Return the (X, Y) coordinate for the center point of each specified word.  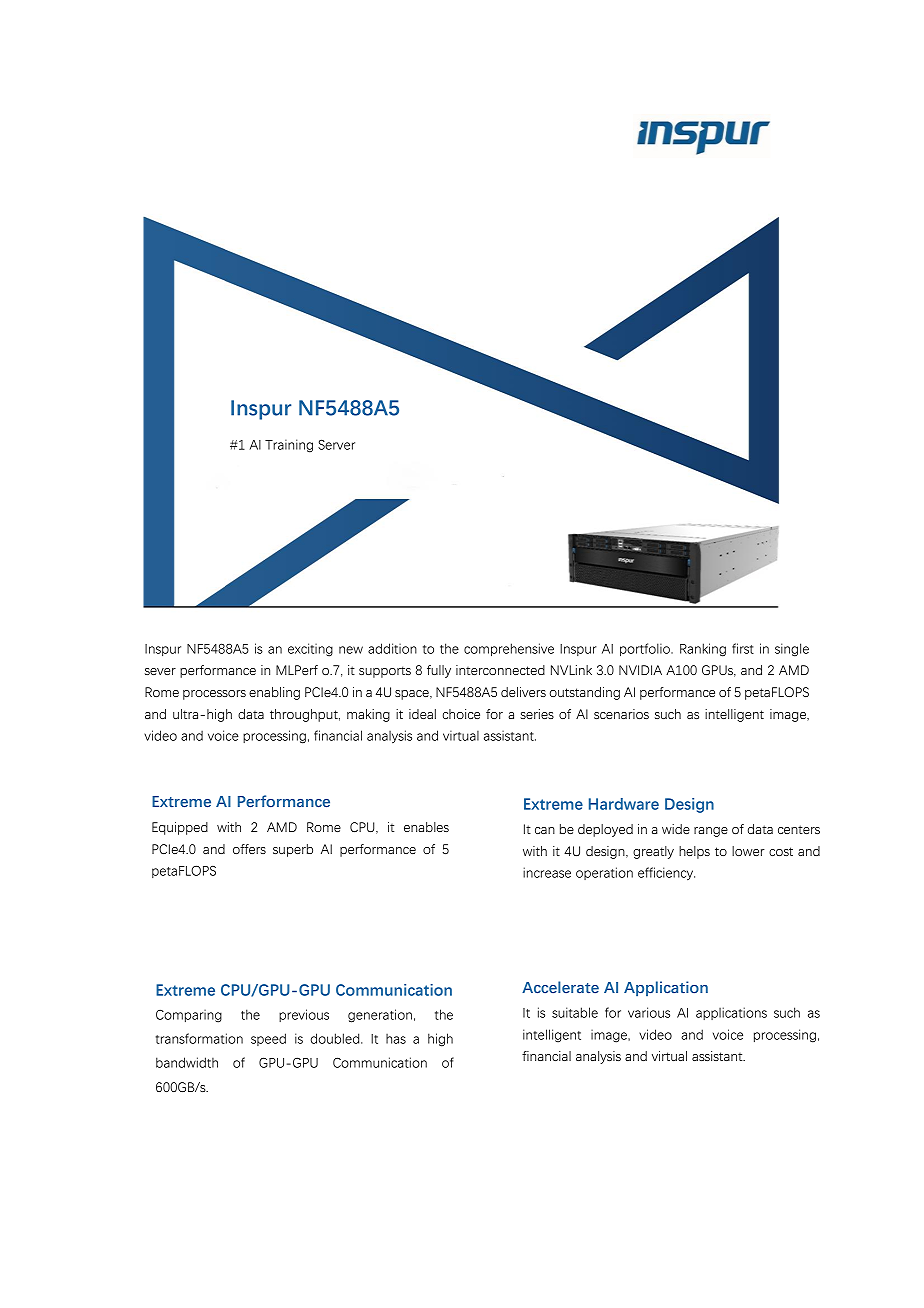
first (743, 648)
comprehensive (509, 650)
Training (289, 446)
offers (249, 849)
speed (268, 1039)
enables (426, 827)
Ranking (703, 650)
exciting (310, 650)
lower (748, 851)
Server (336, 444)
